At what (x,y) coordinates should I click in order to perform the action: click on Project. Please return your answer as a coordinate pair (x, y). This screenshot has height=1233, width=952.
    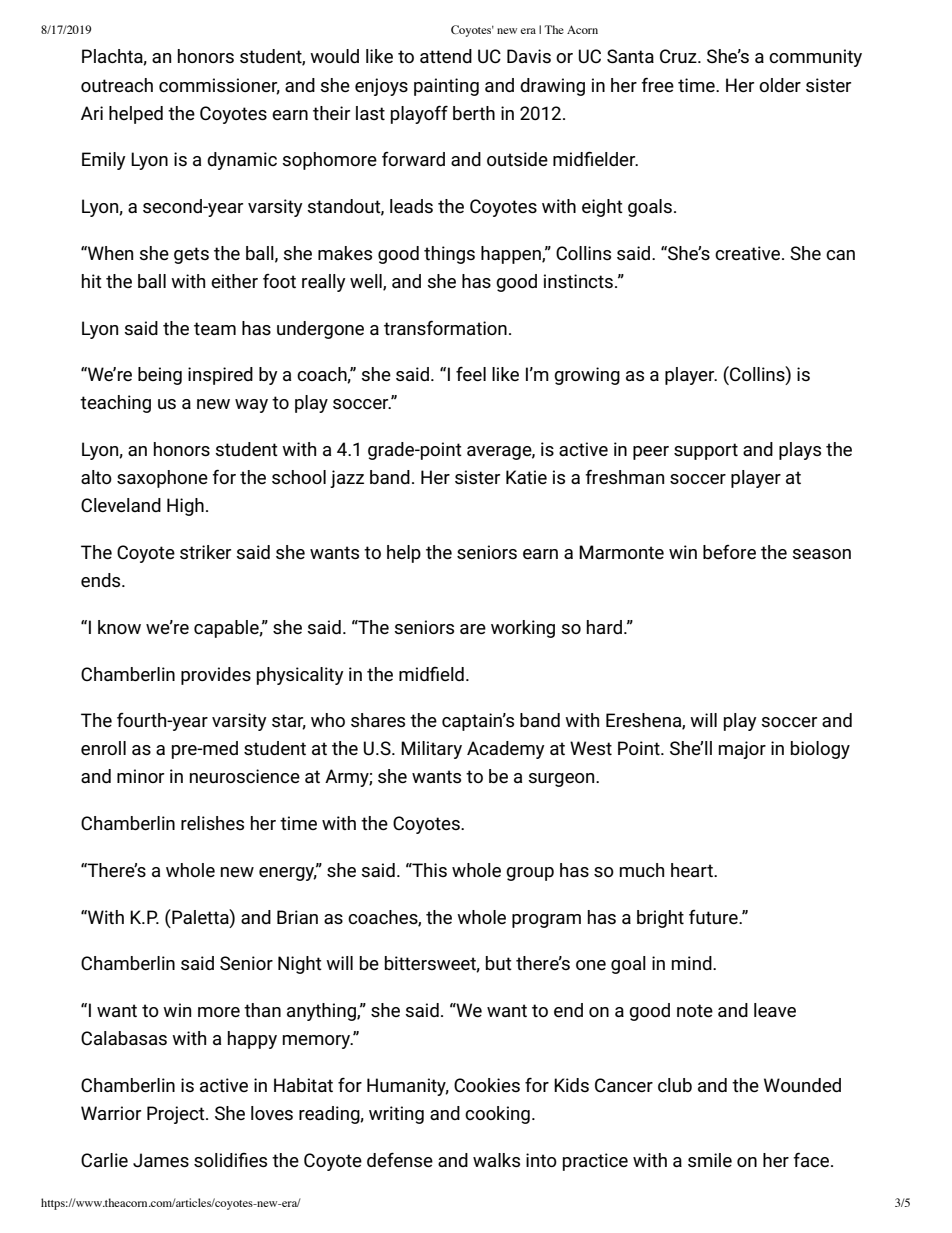
    Looking at the image, I should click on (177, 1115).
